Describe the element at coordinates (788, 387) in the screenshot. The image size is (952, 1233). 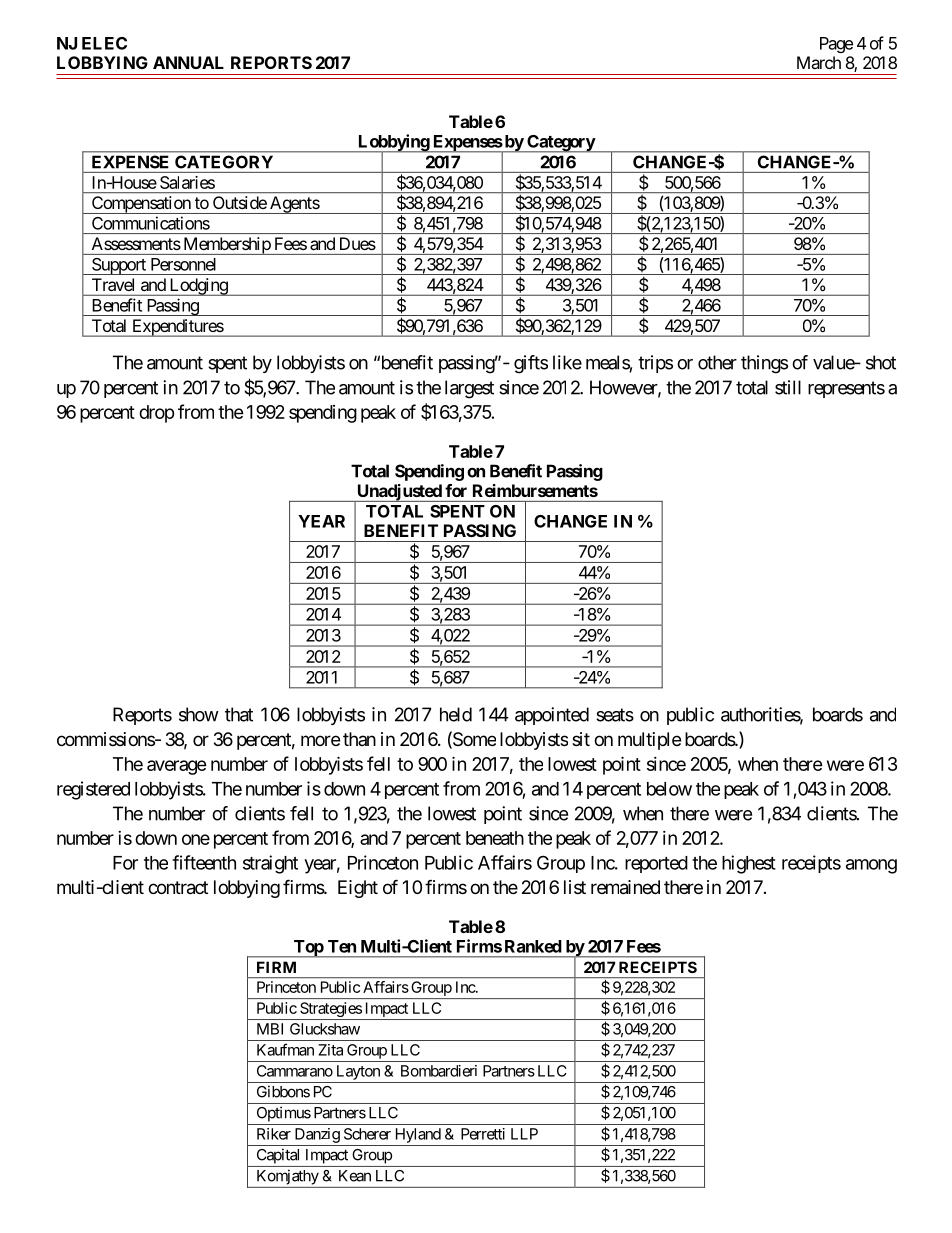
I see `still` at that location.
